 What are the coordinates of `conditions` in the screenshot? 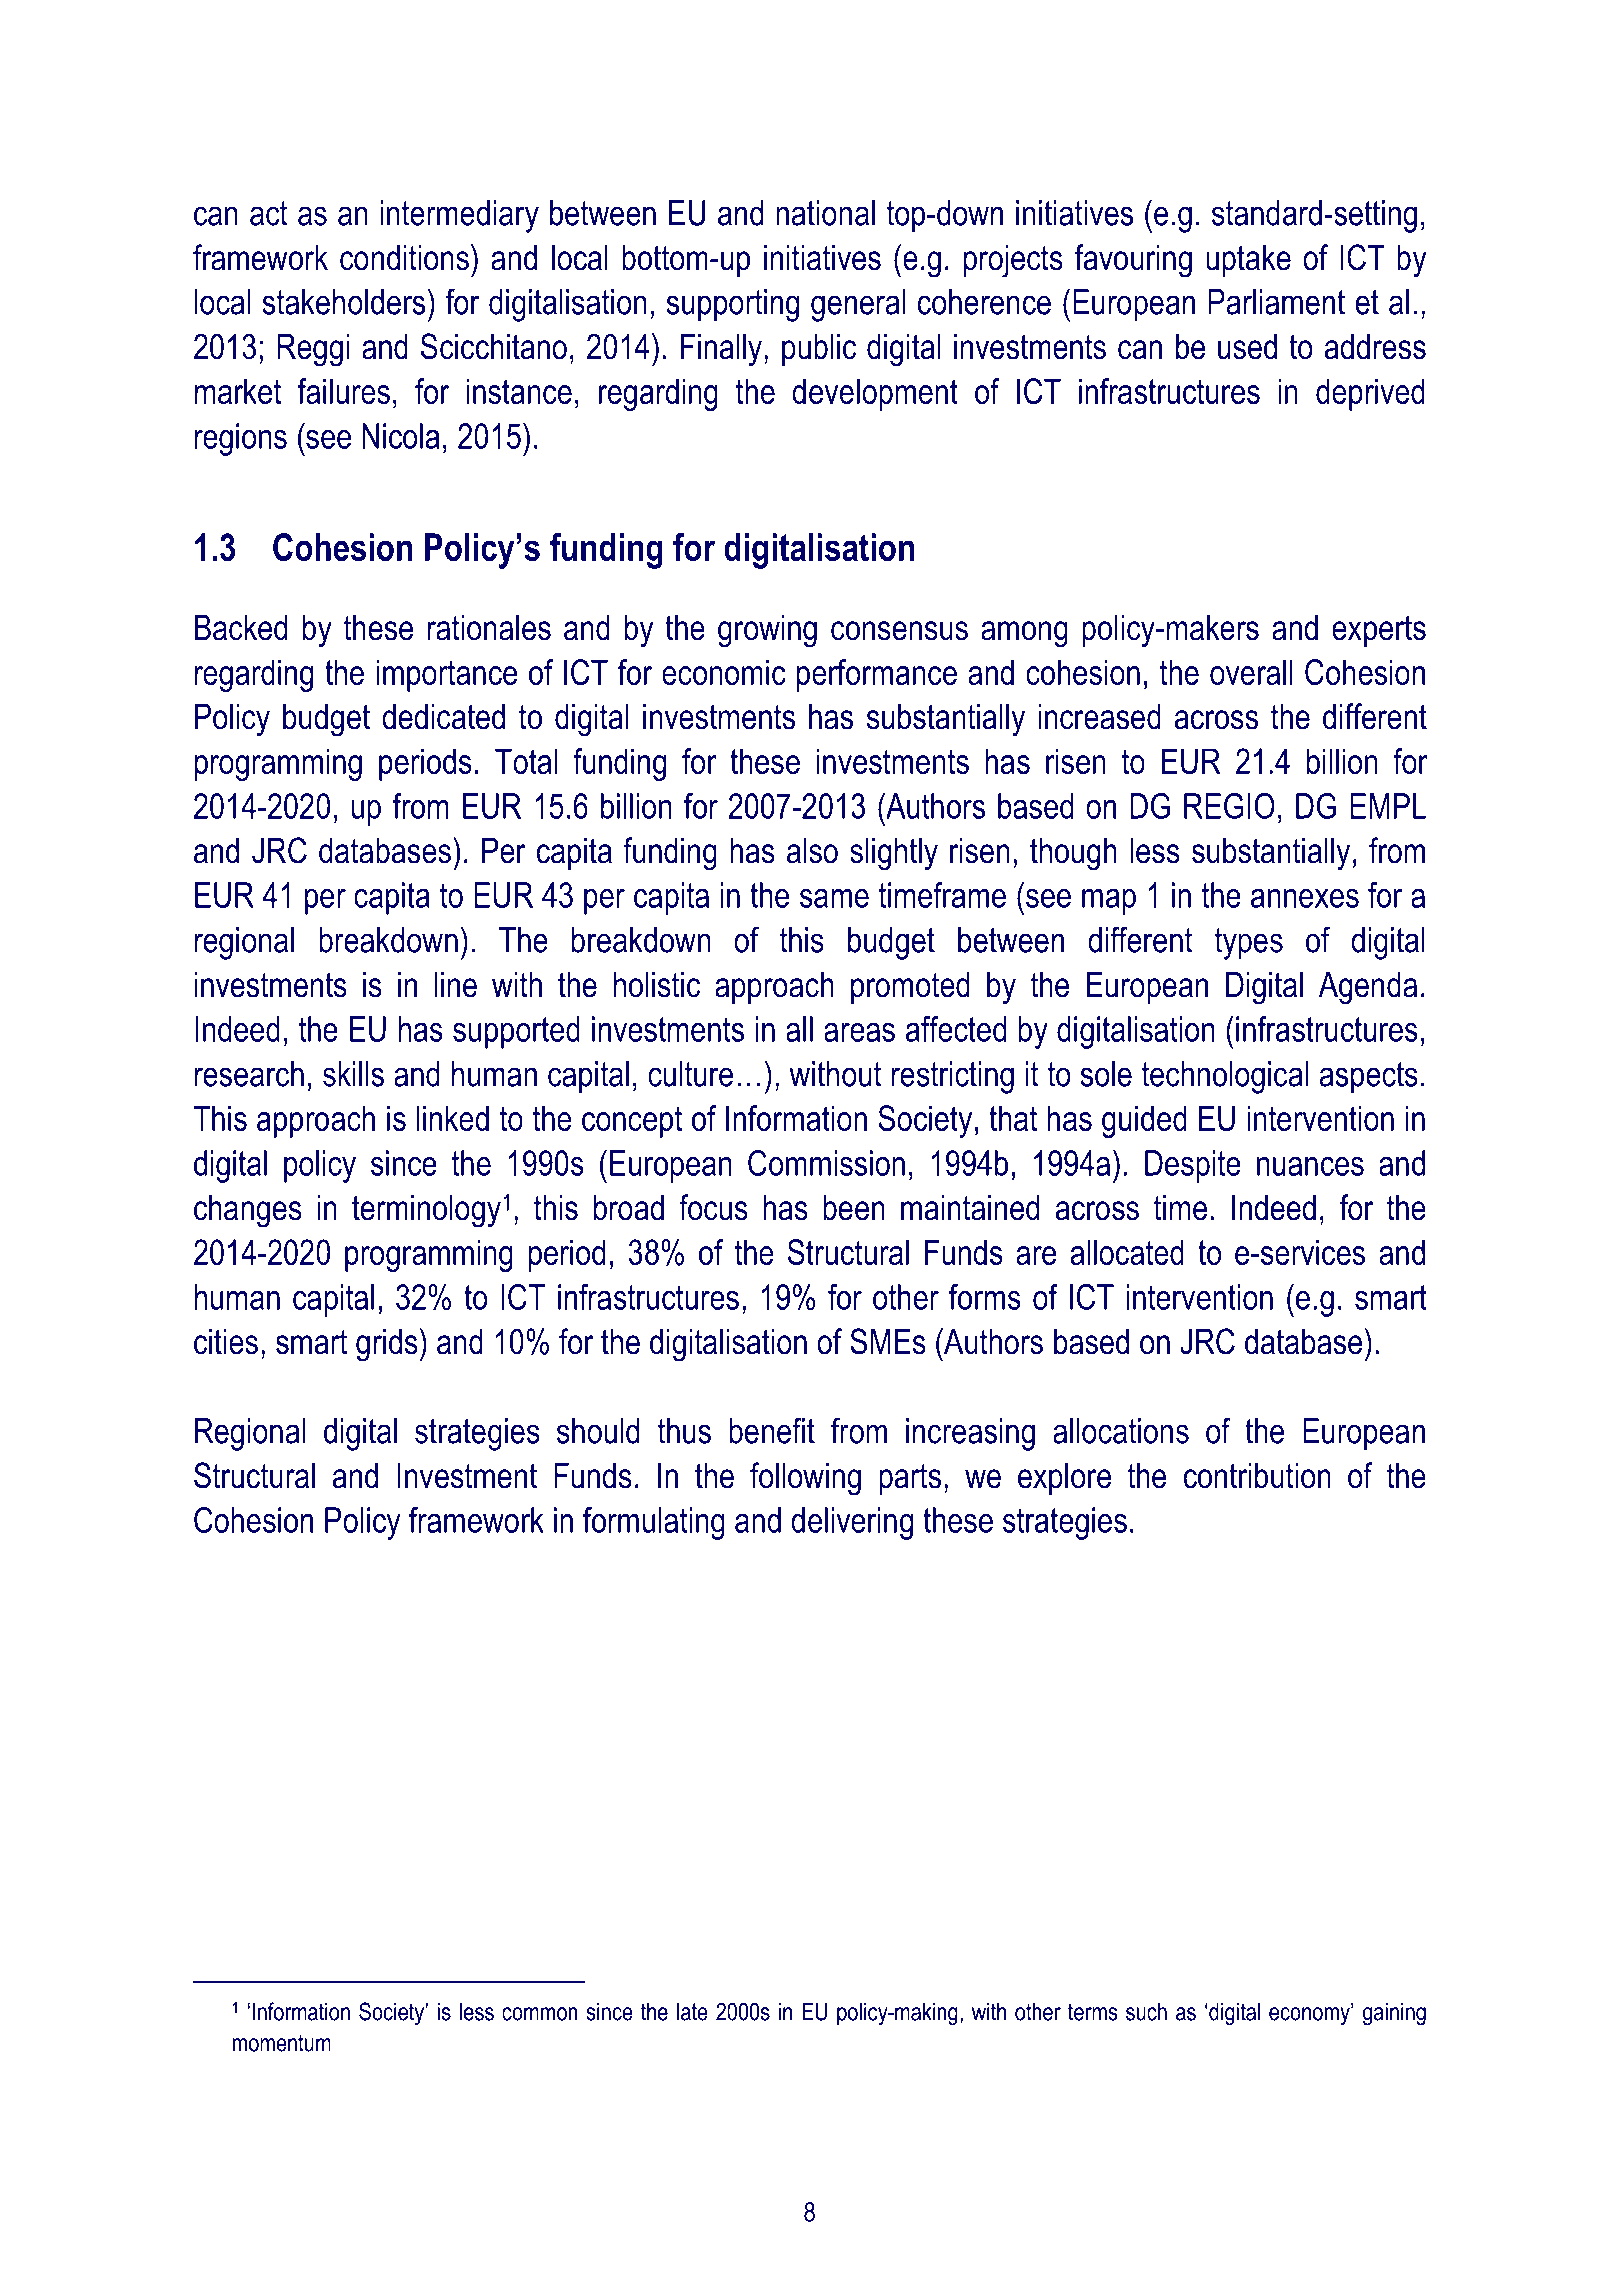 It's located at (404, 257).
